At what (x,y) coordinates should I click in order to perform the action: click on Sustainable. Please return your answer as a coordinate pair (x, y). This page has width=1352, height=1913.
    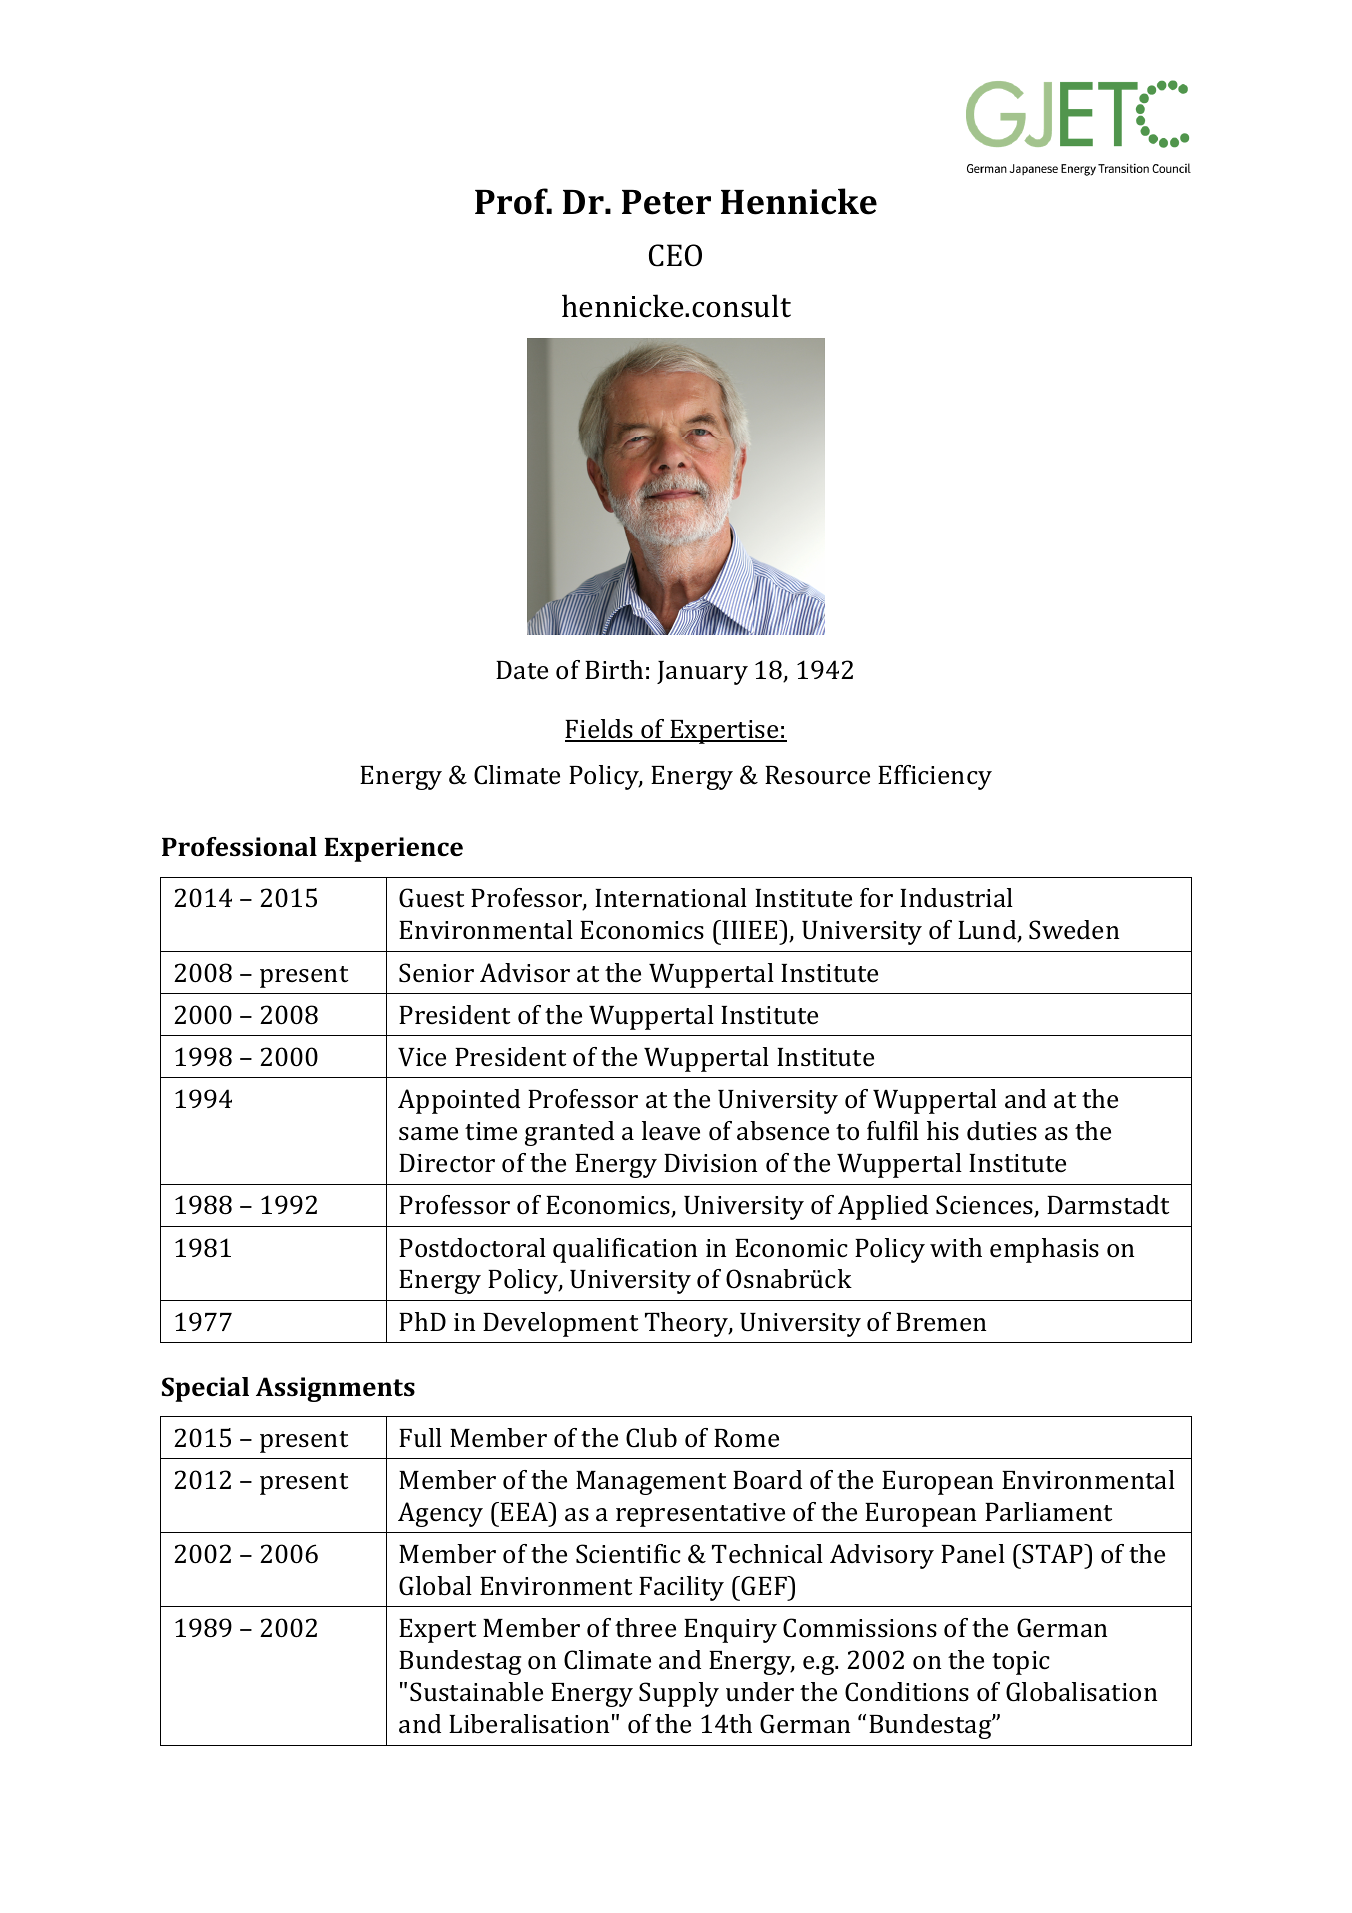
    Looking at the image, I should click on (476, 1692).
